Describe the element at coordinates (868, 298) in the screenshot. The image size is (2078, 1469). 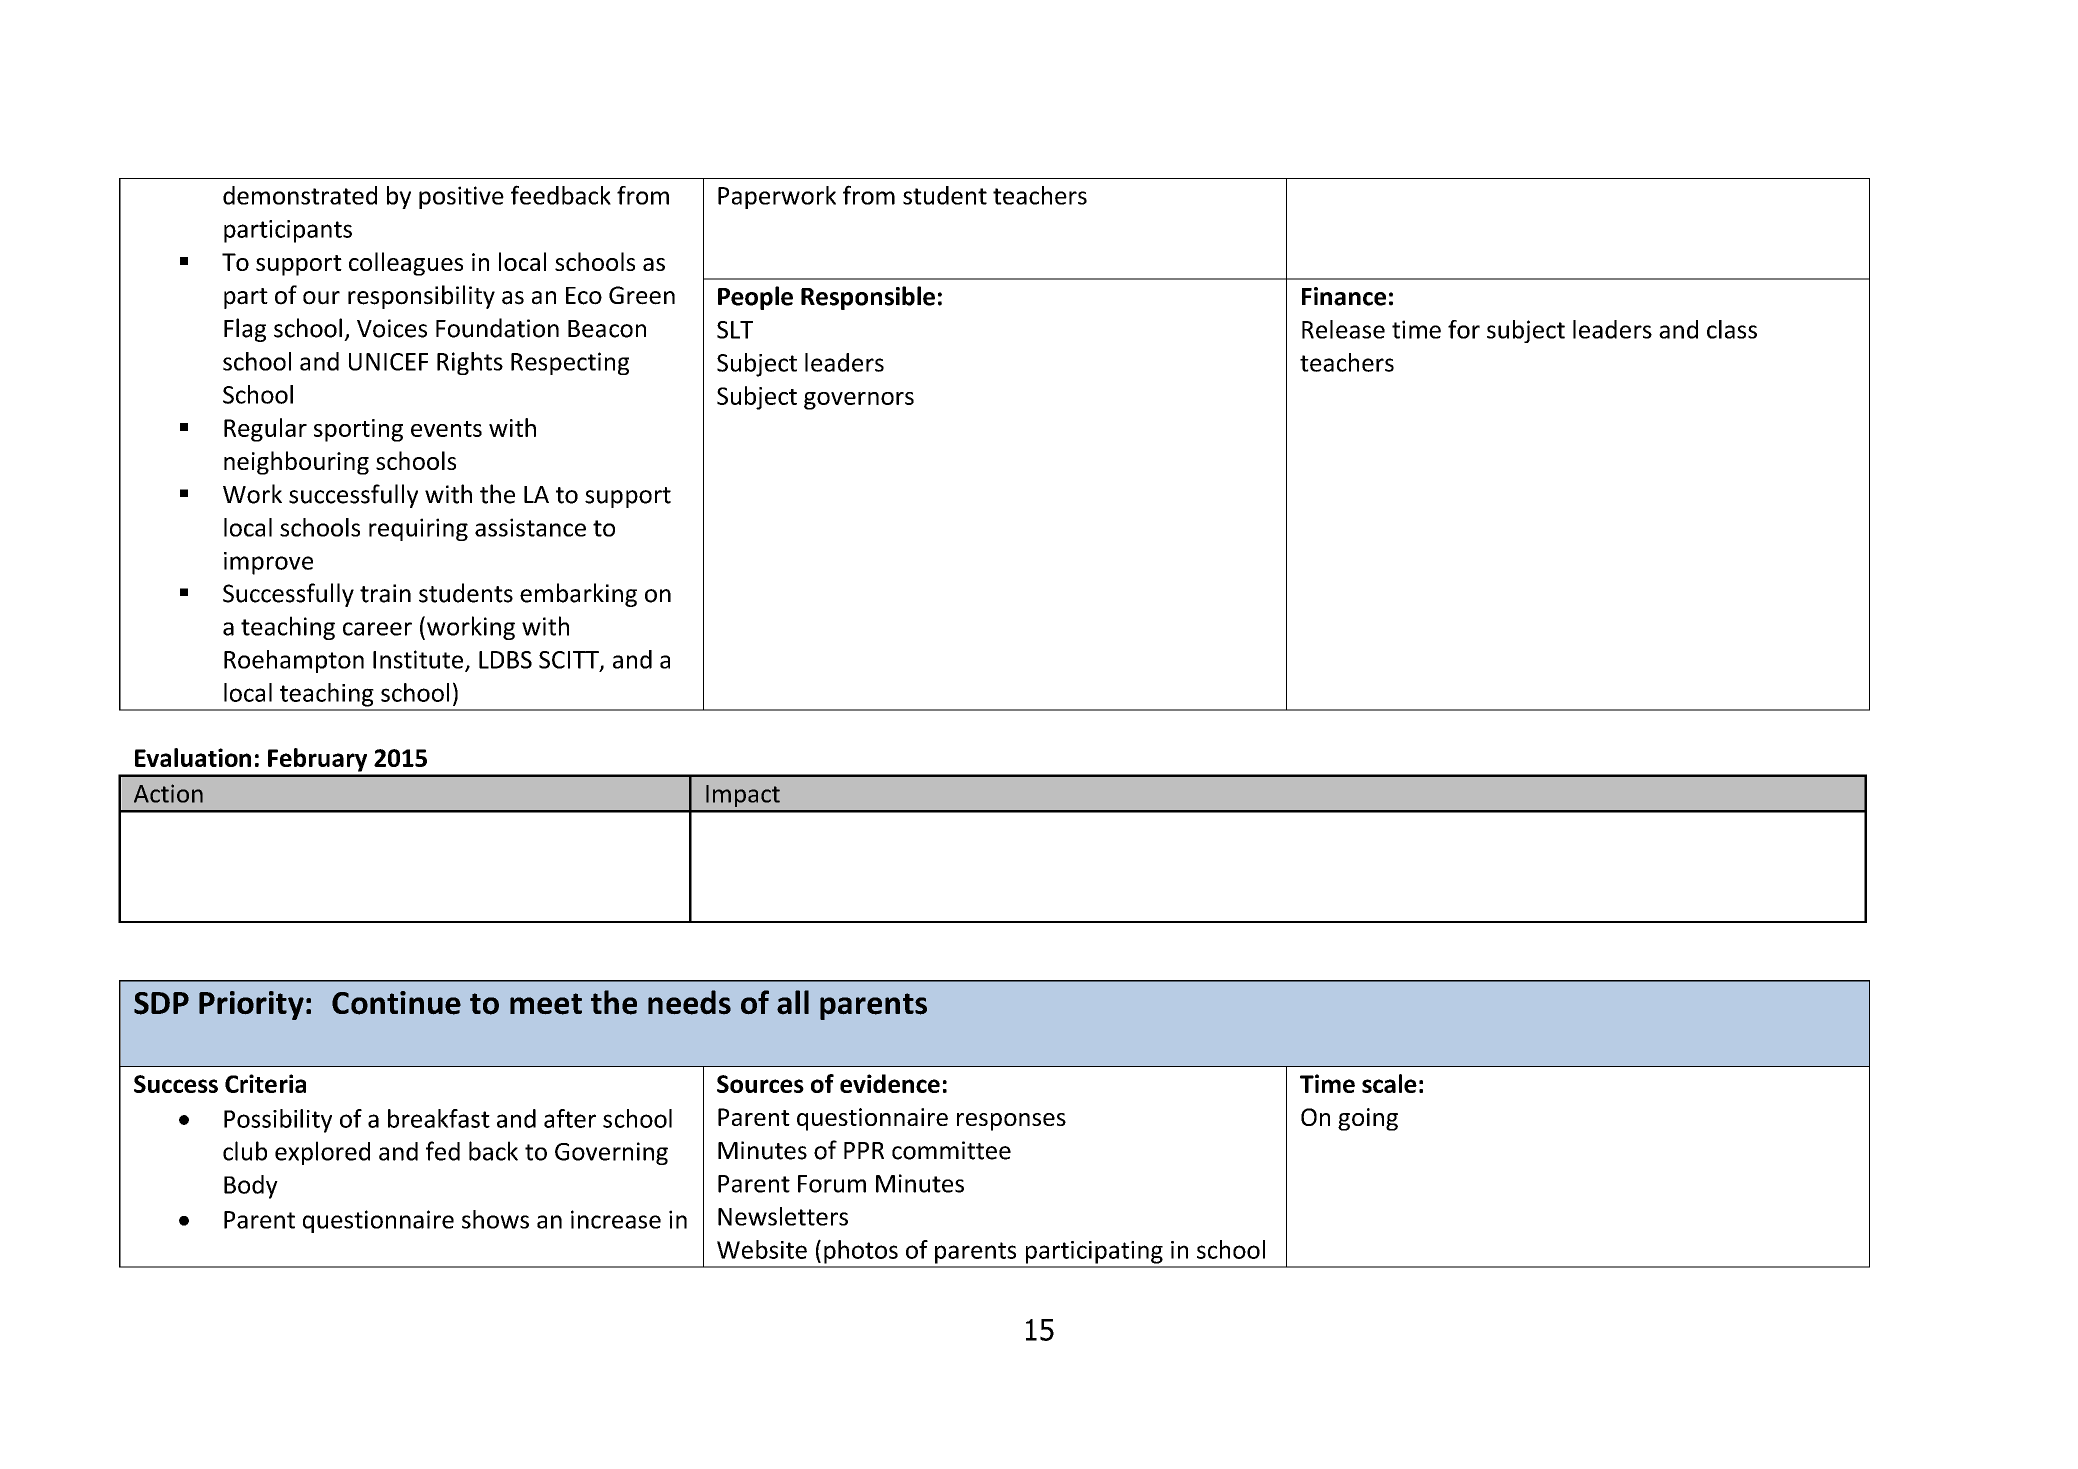
I see `Responsible` at that location.
